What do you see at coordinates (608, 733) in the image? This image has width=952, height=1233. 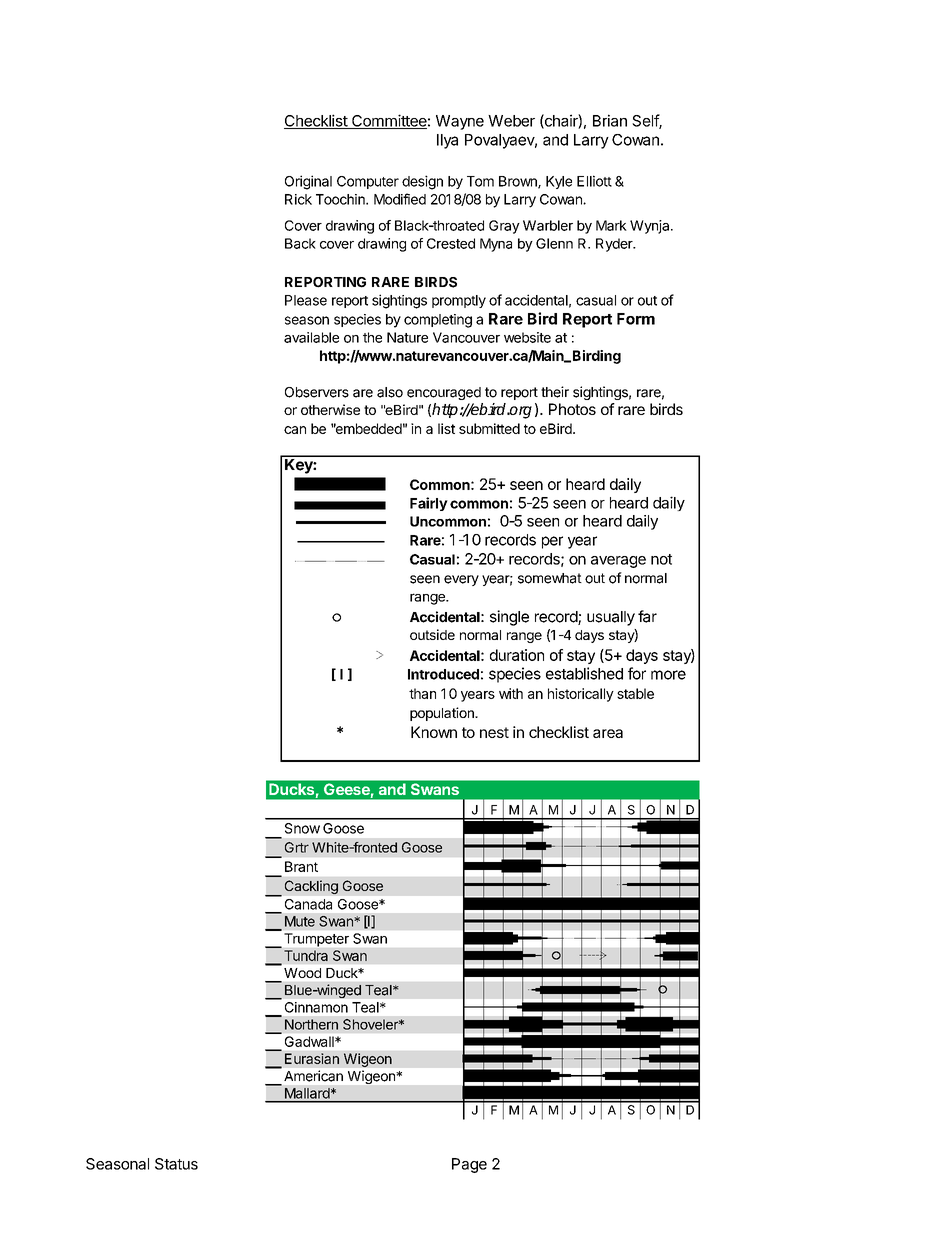 I see `area` at bounding box center [608, 733].
